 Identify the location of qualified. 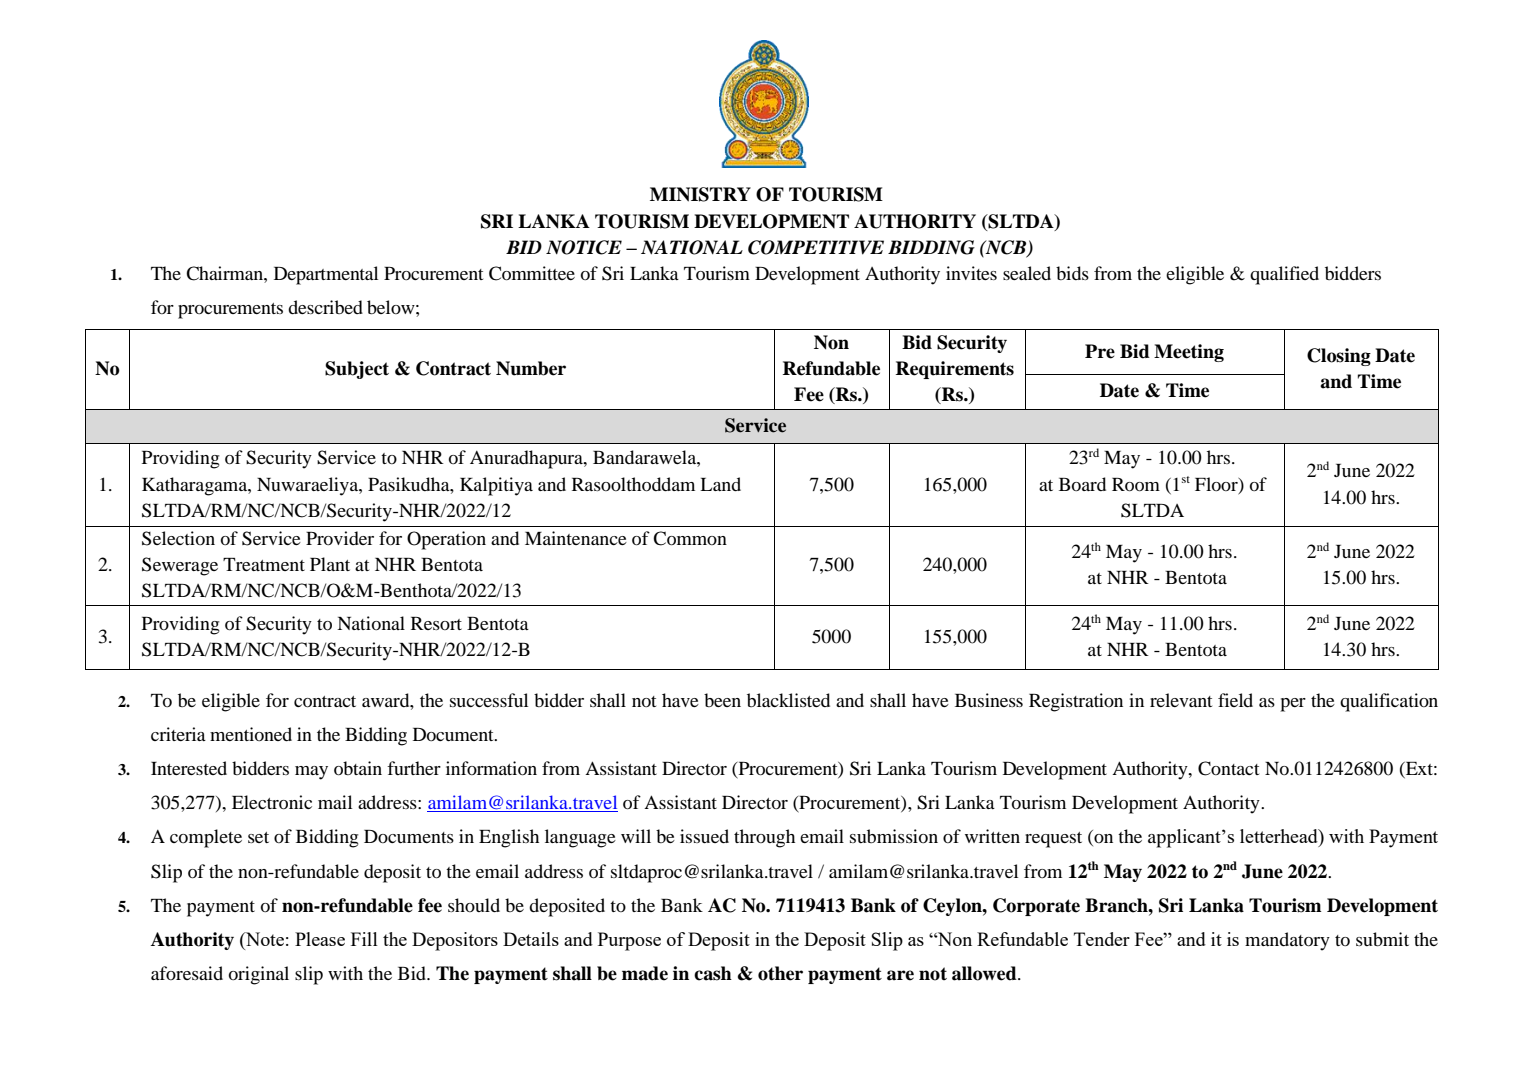
(1284, 275).
